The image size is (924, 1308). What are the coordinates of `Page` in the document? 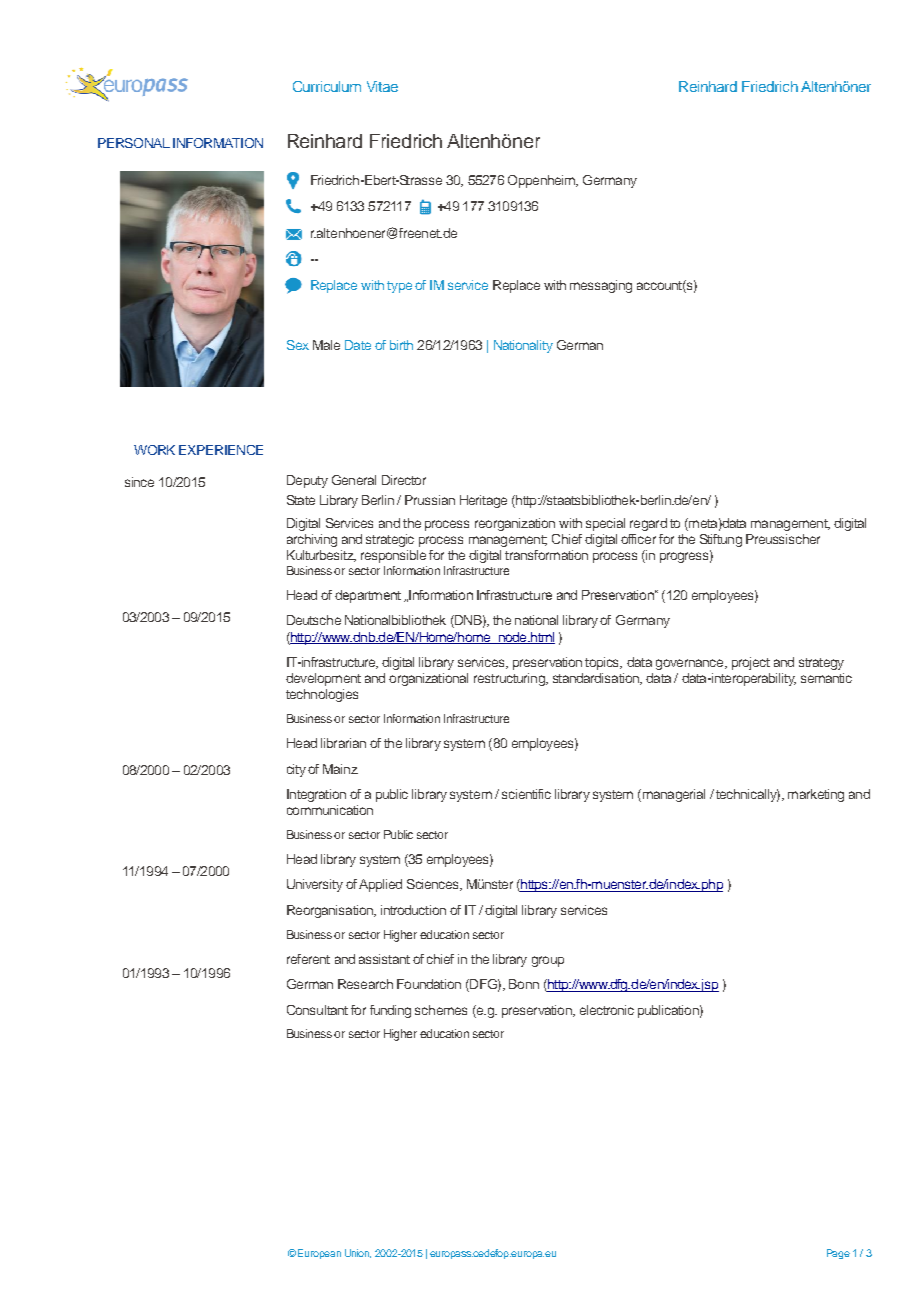 It's located at (838, 1254).
